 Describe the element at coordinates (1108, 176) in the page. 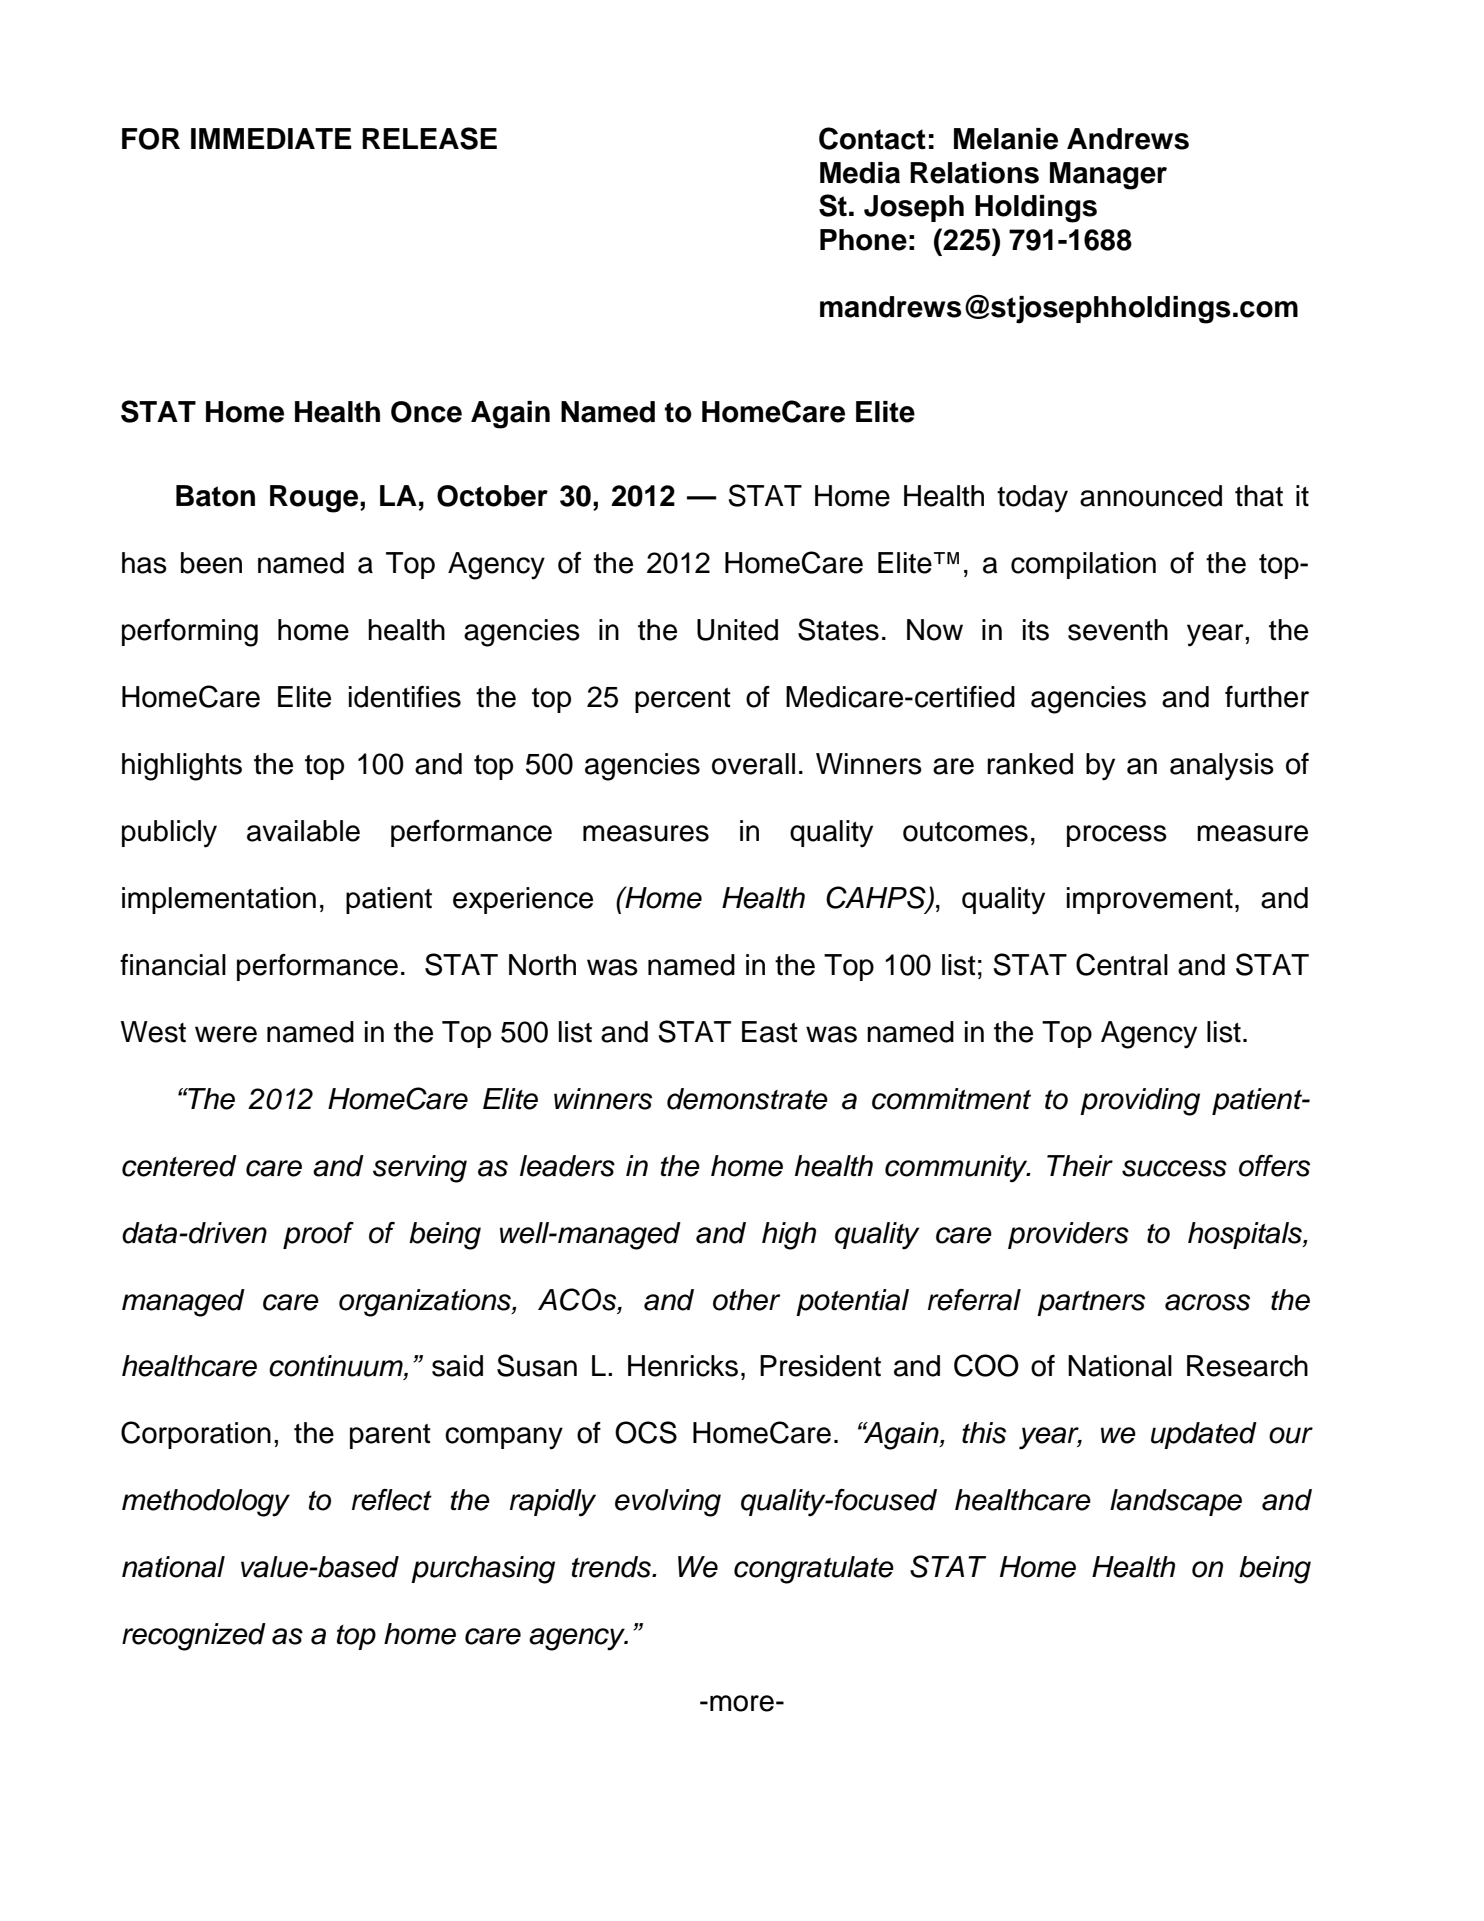

I see `Manager` at that location.
